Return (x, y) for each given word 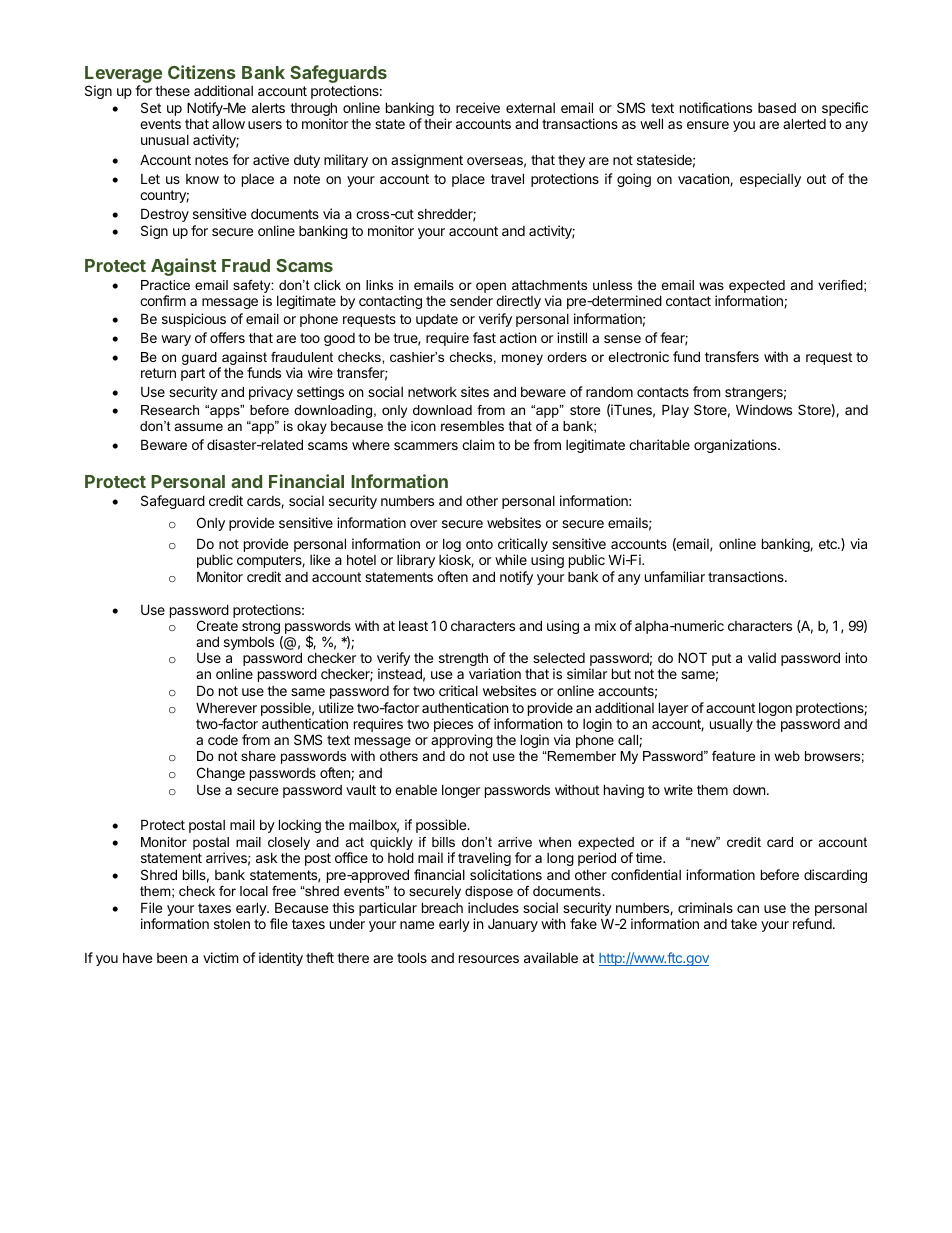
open (491, 287)
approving (462, 741)
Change (221, 774)
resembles (472, 426)
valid (762, 657)
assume (199, 427)
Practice (165, 285)
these (172, 91)
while (511, 559)
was (711, 286)
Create (217, 625)
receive (478, 107)
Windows (764, 409)
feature (733, 756)
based (777, 108)
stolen (232, 923)
